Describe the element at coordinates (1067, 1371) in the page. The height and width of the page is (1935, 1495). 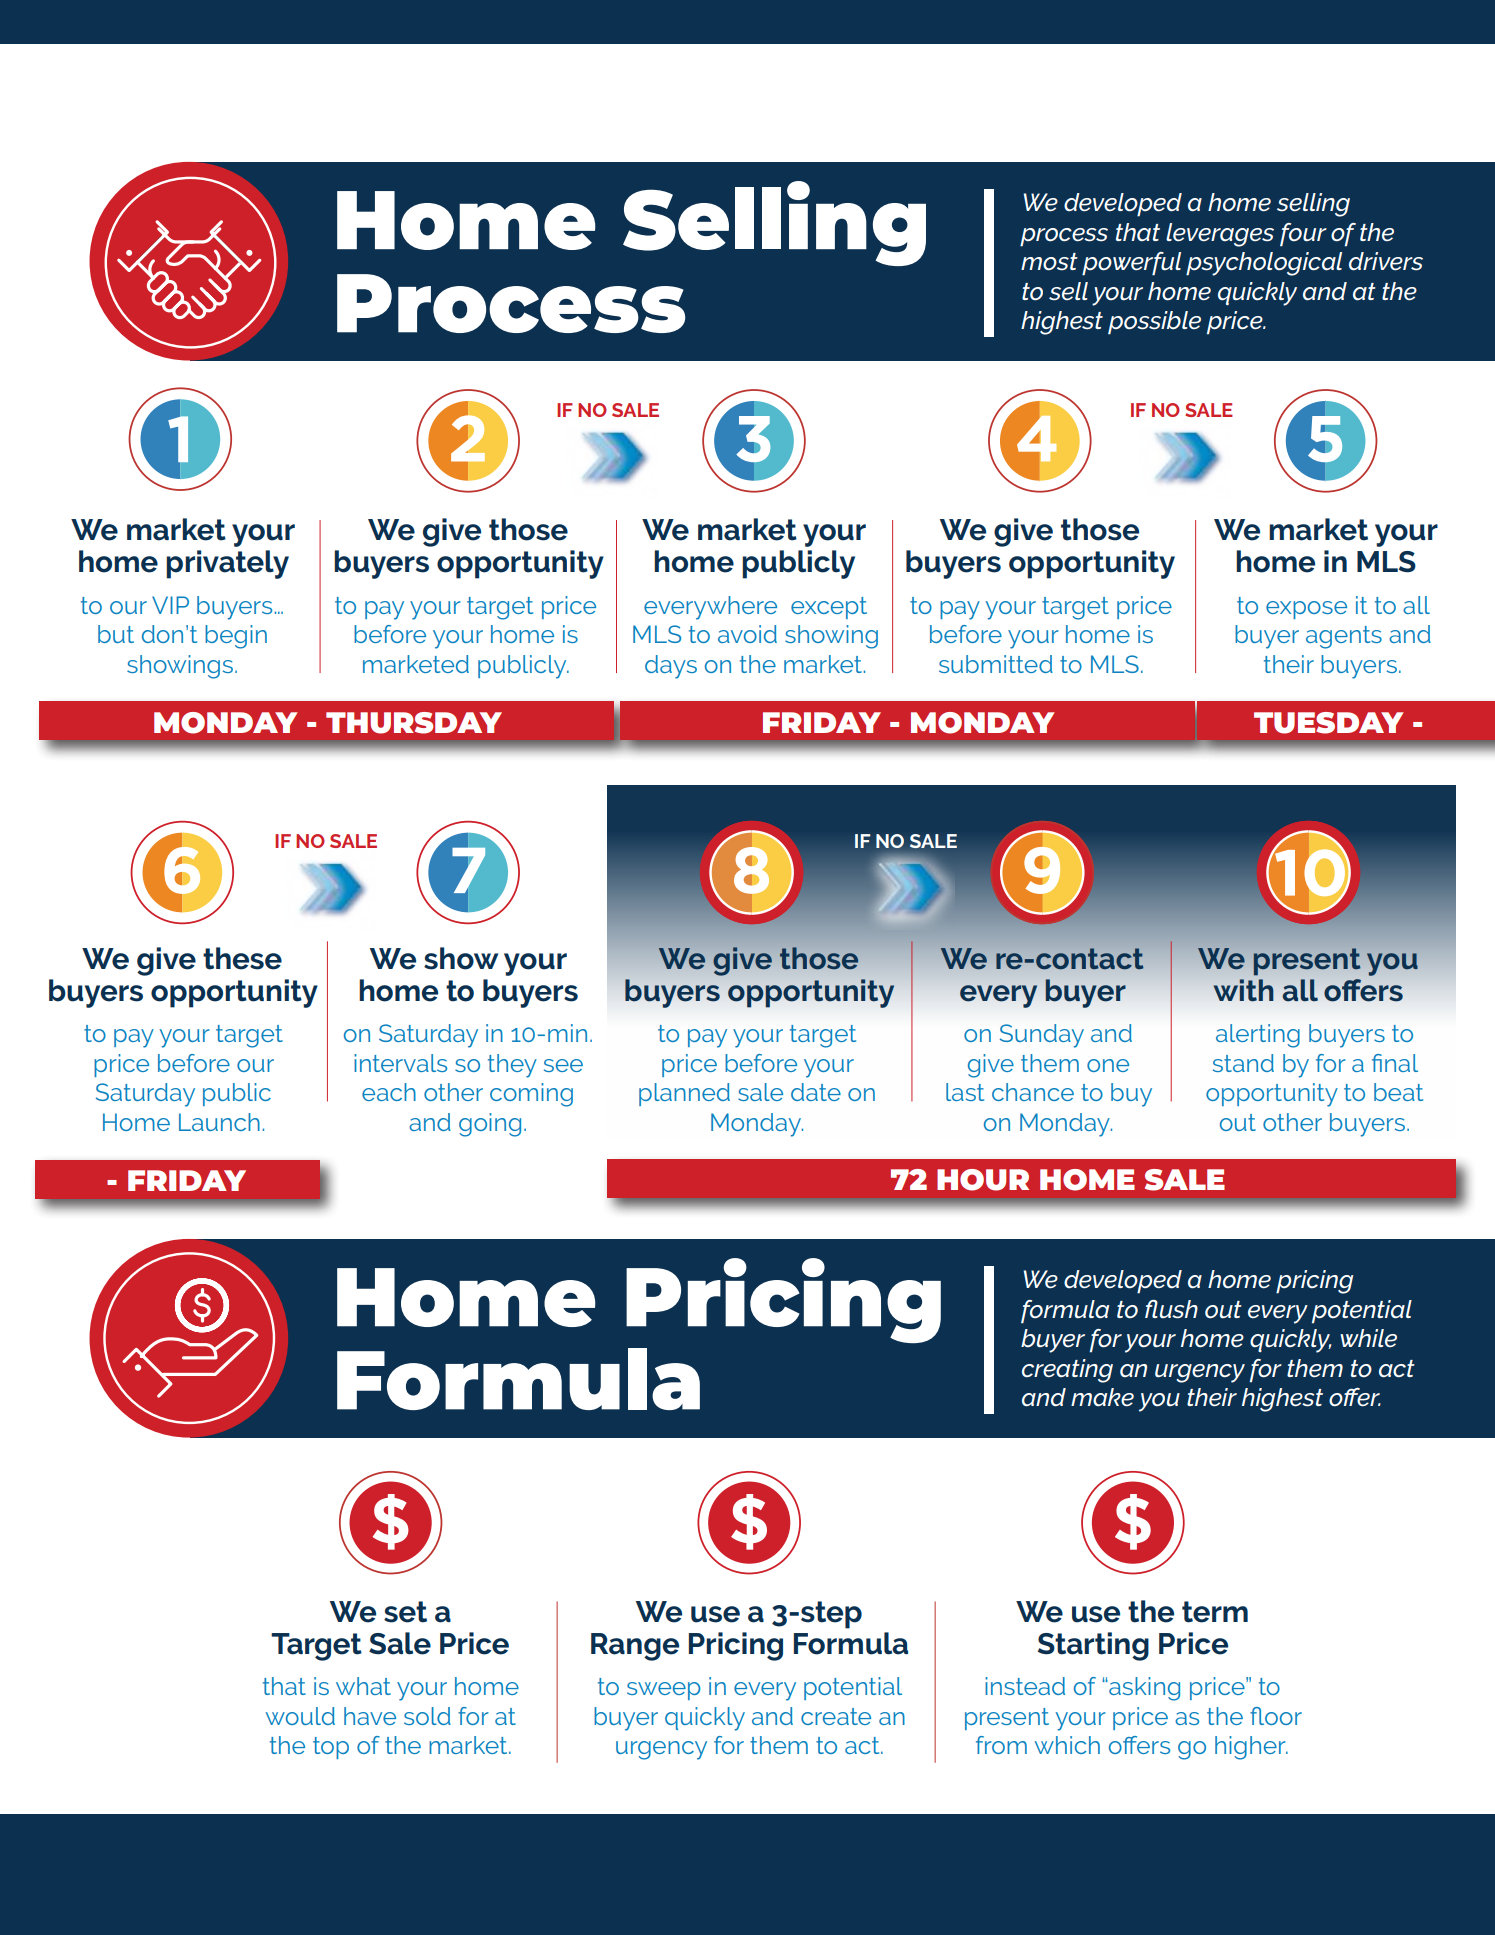
I see `creating` at that location.
